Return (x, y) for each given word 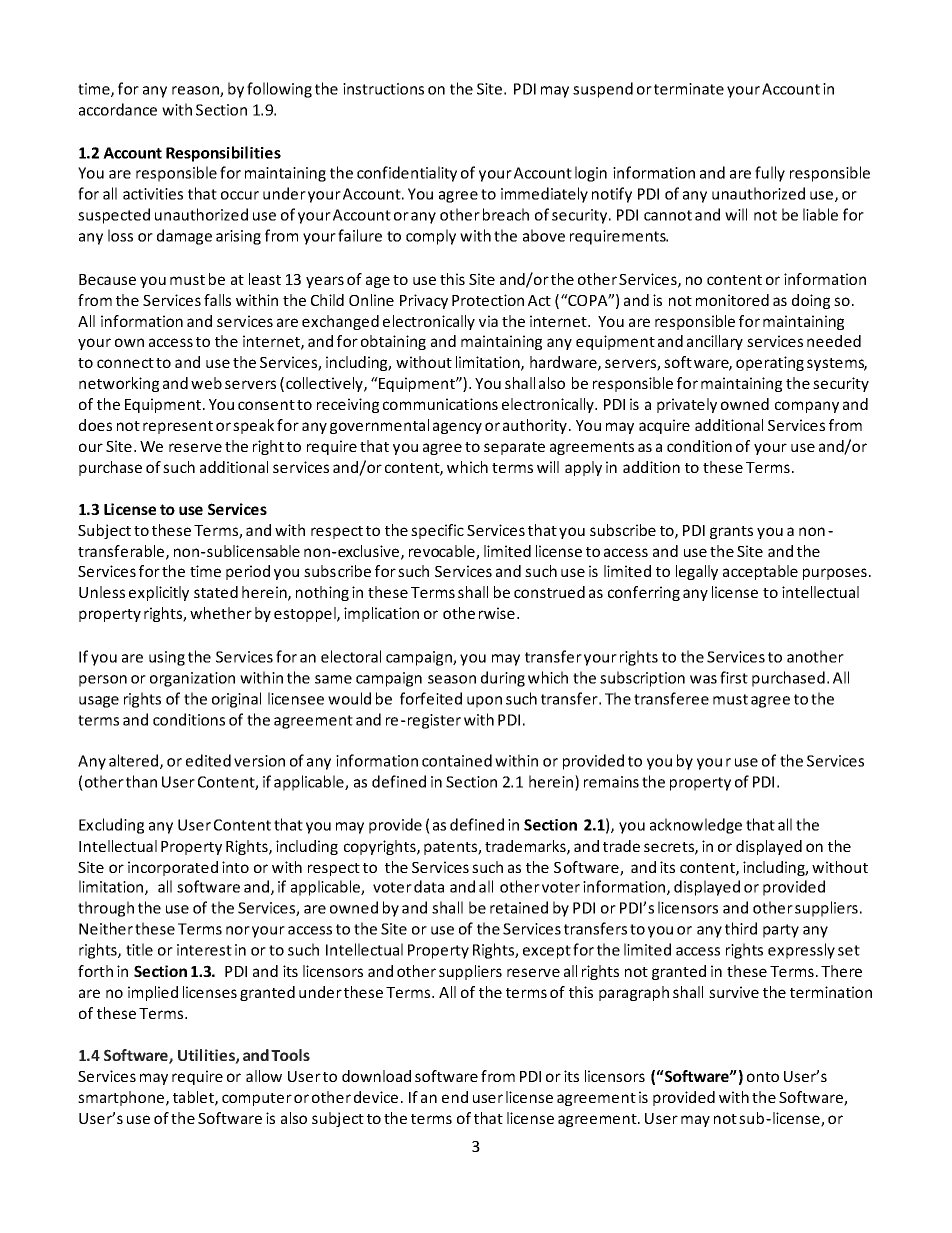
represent (178, 427)
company (807, 407)
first (734, 677)
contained (457, 760)
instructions (383, 89)
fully (770, 174)
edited (208, 760)
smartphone (122, 1098)
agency (457, 428)
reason (196, 91)
